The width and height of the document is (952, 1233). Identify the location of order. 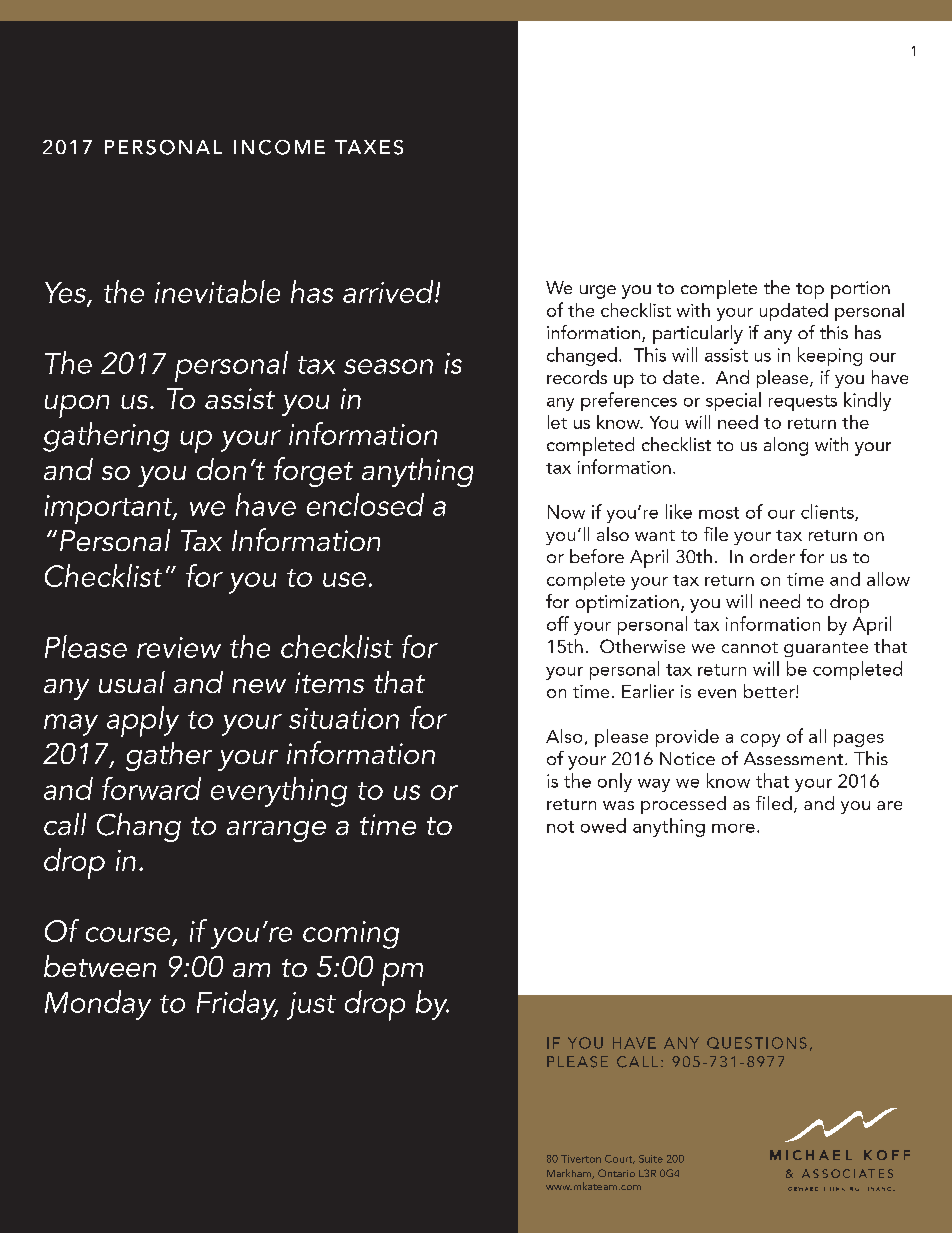
(772, 556).
